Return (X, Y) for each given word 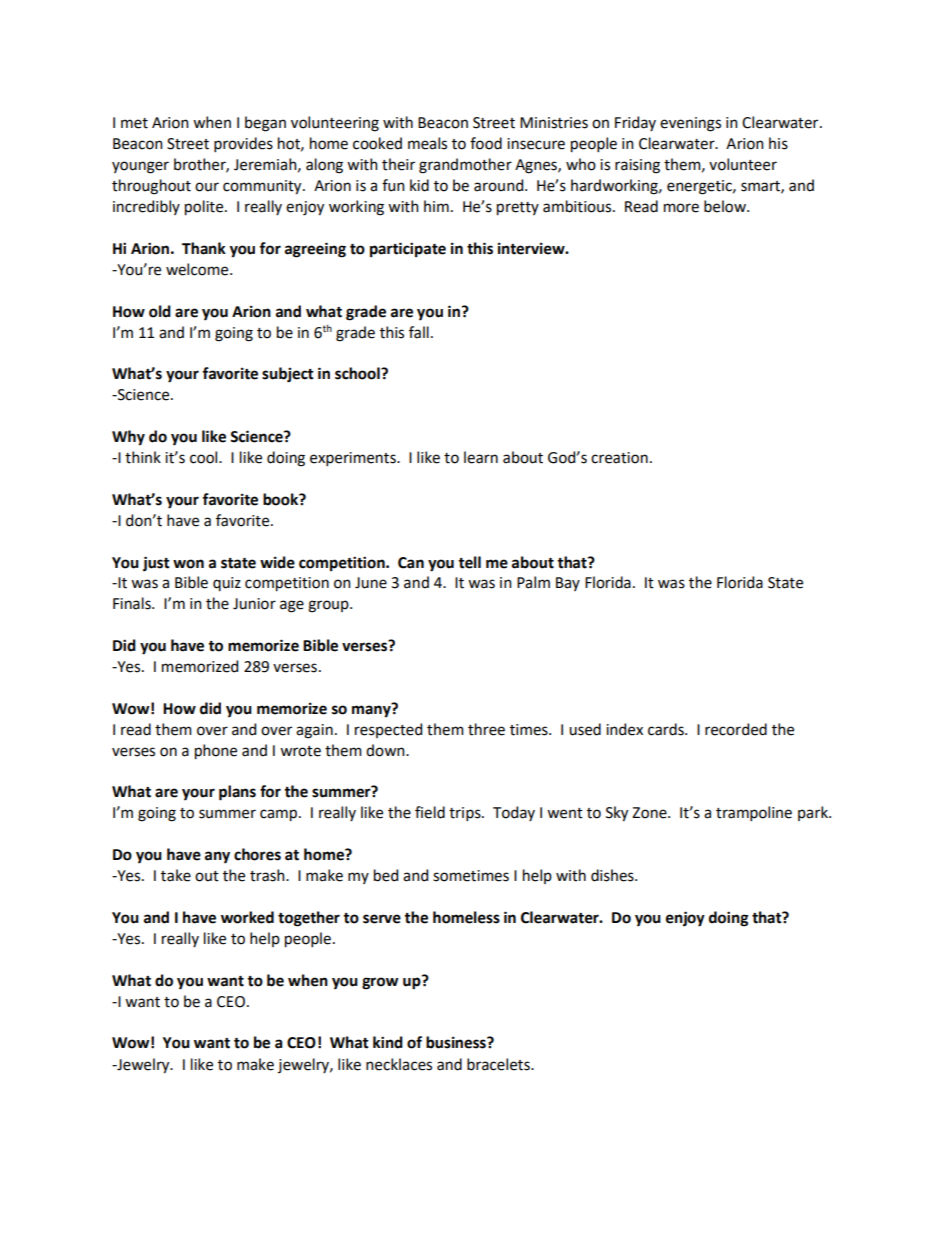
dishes (613, 875)
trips (466, 814)
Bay (568, 584)
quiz (227, 584)
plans (237, 793)
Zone (650, 813)
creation (619, 458)
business (457, 1042)
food (486, 143)
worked (247, 917)
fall (419, 332)
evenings (690, 124)
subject (288, 375)
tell (469, 562)
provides (243, 144)
